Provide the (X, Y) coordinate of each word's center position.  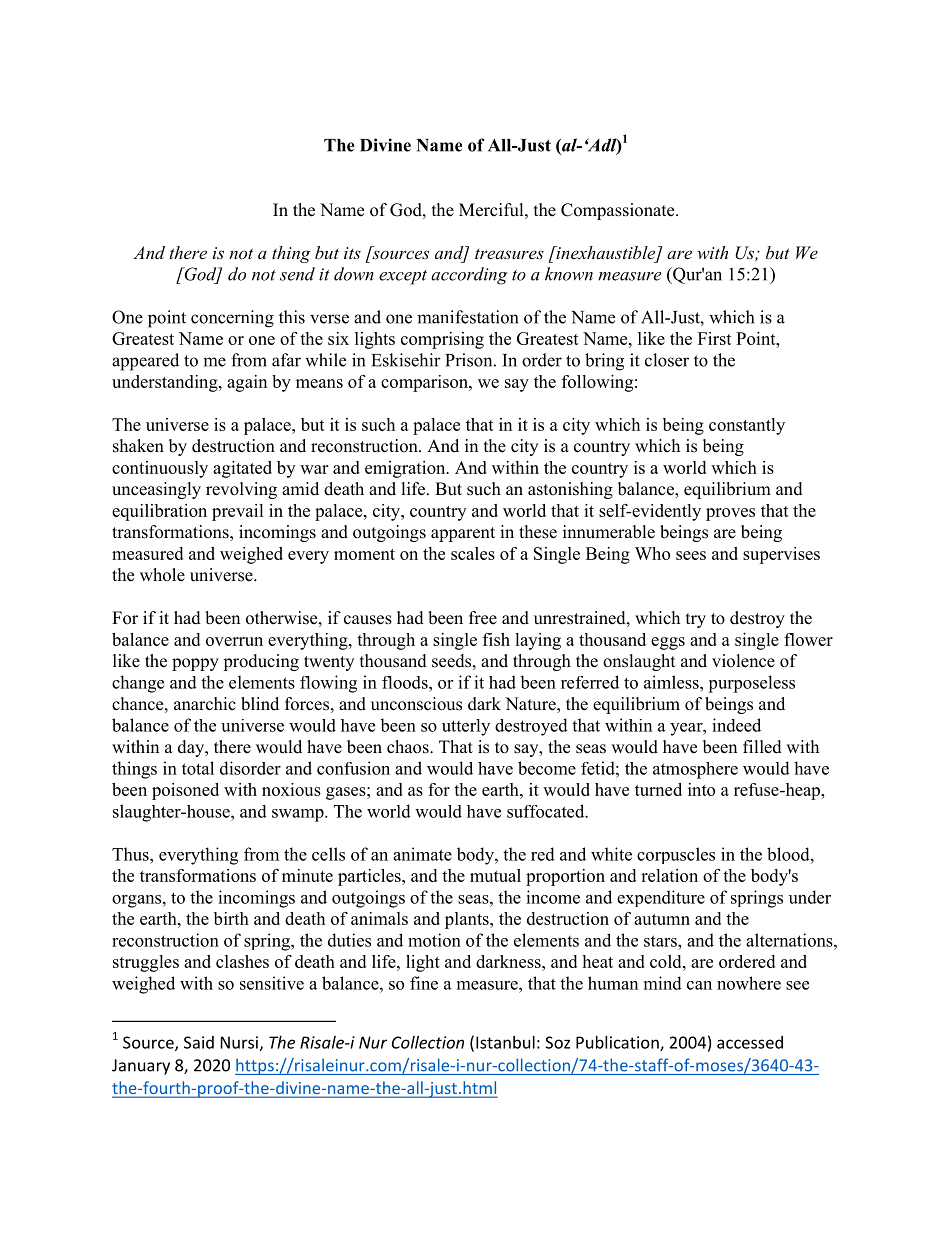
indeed (736, 725)
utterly (466, 727)
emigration (406, 469)
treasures (509, 254)
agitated (242, 469)
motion (434, 940)
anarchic (205, 704)
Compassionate (619, 211)
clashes (242, 961)
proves (730, 514)
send (297, 274)
